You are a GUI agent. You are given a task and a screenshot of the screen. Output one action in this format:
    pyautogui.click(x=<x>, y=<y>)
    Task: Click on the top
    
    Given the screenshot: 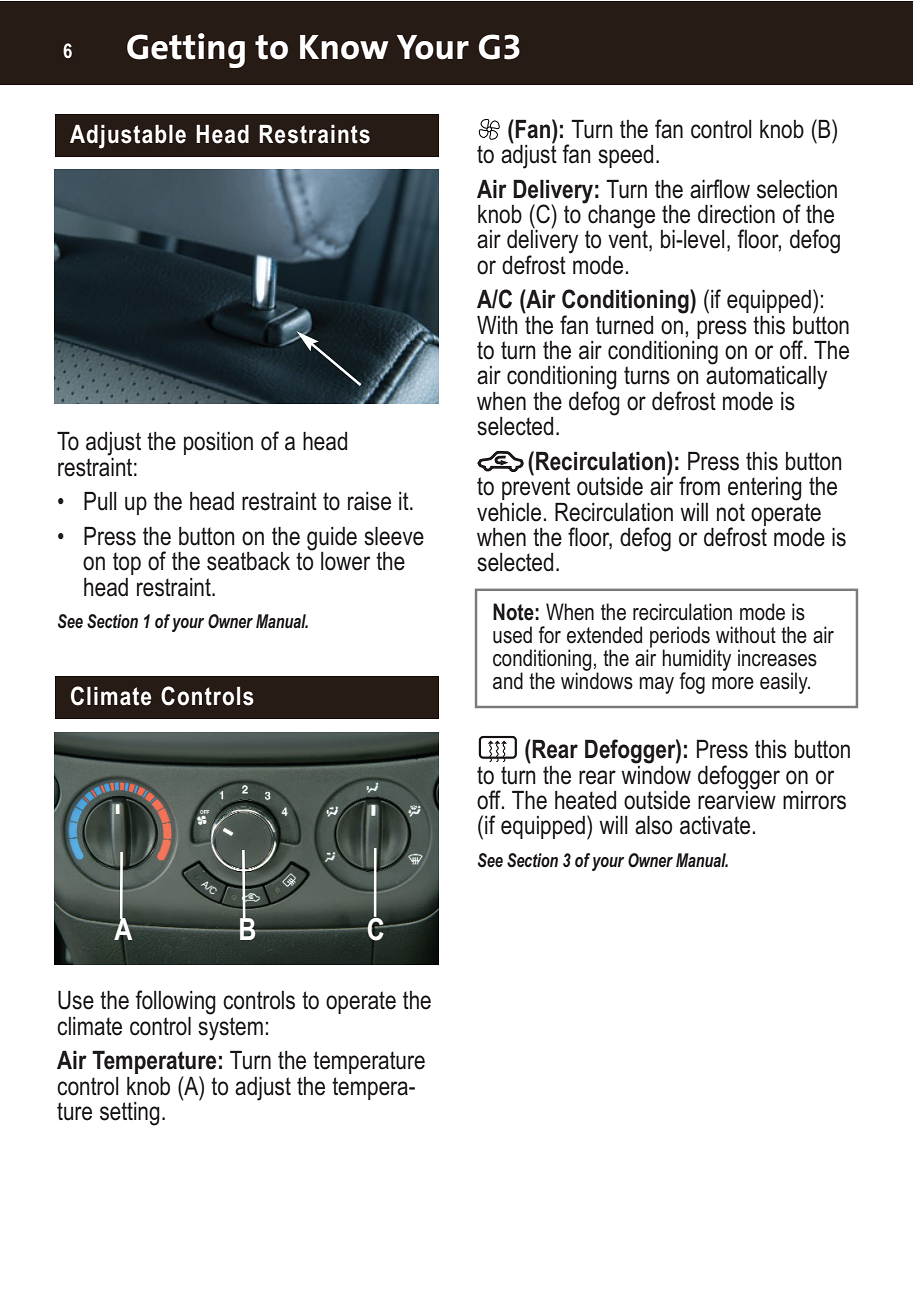 What is the action you would take?
    pyautogui.click(x=127, y=563)
